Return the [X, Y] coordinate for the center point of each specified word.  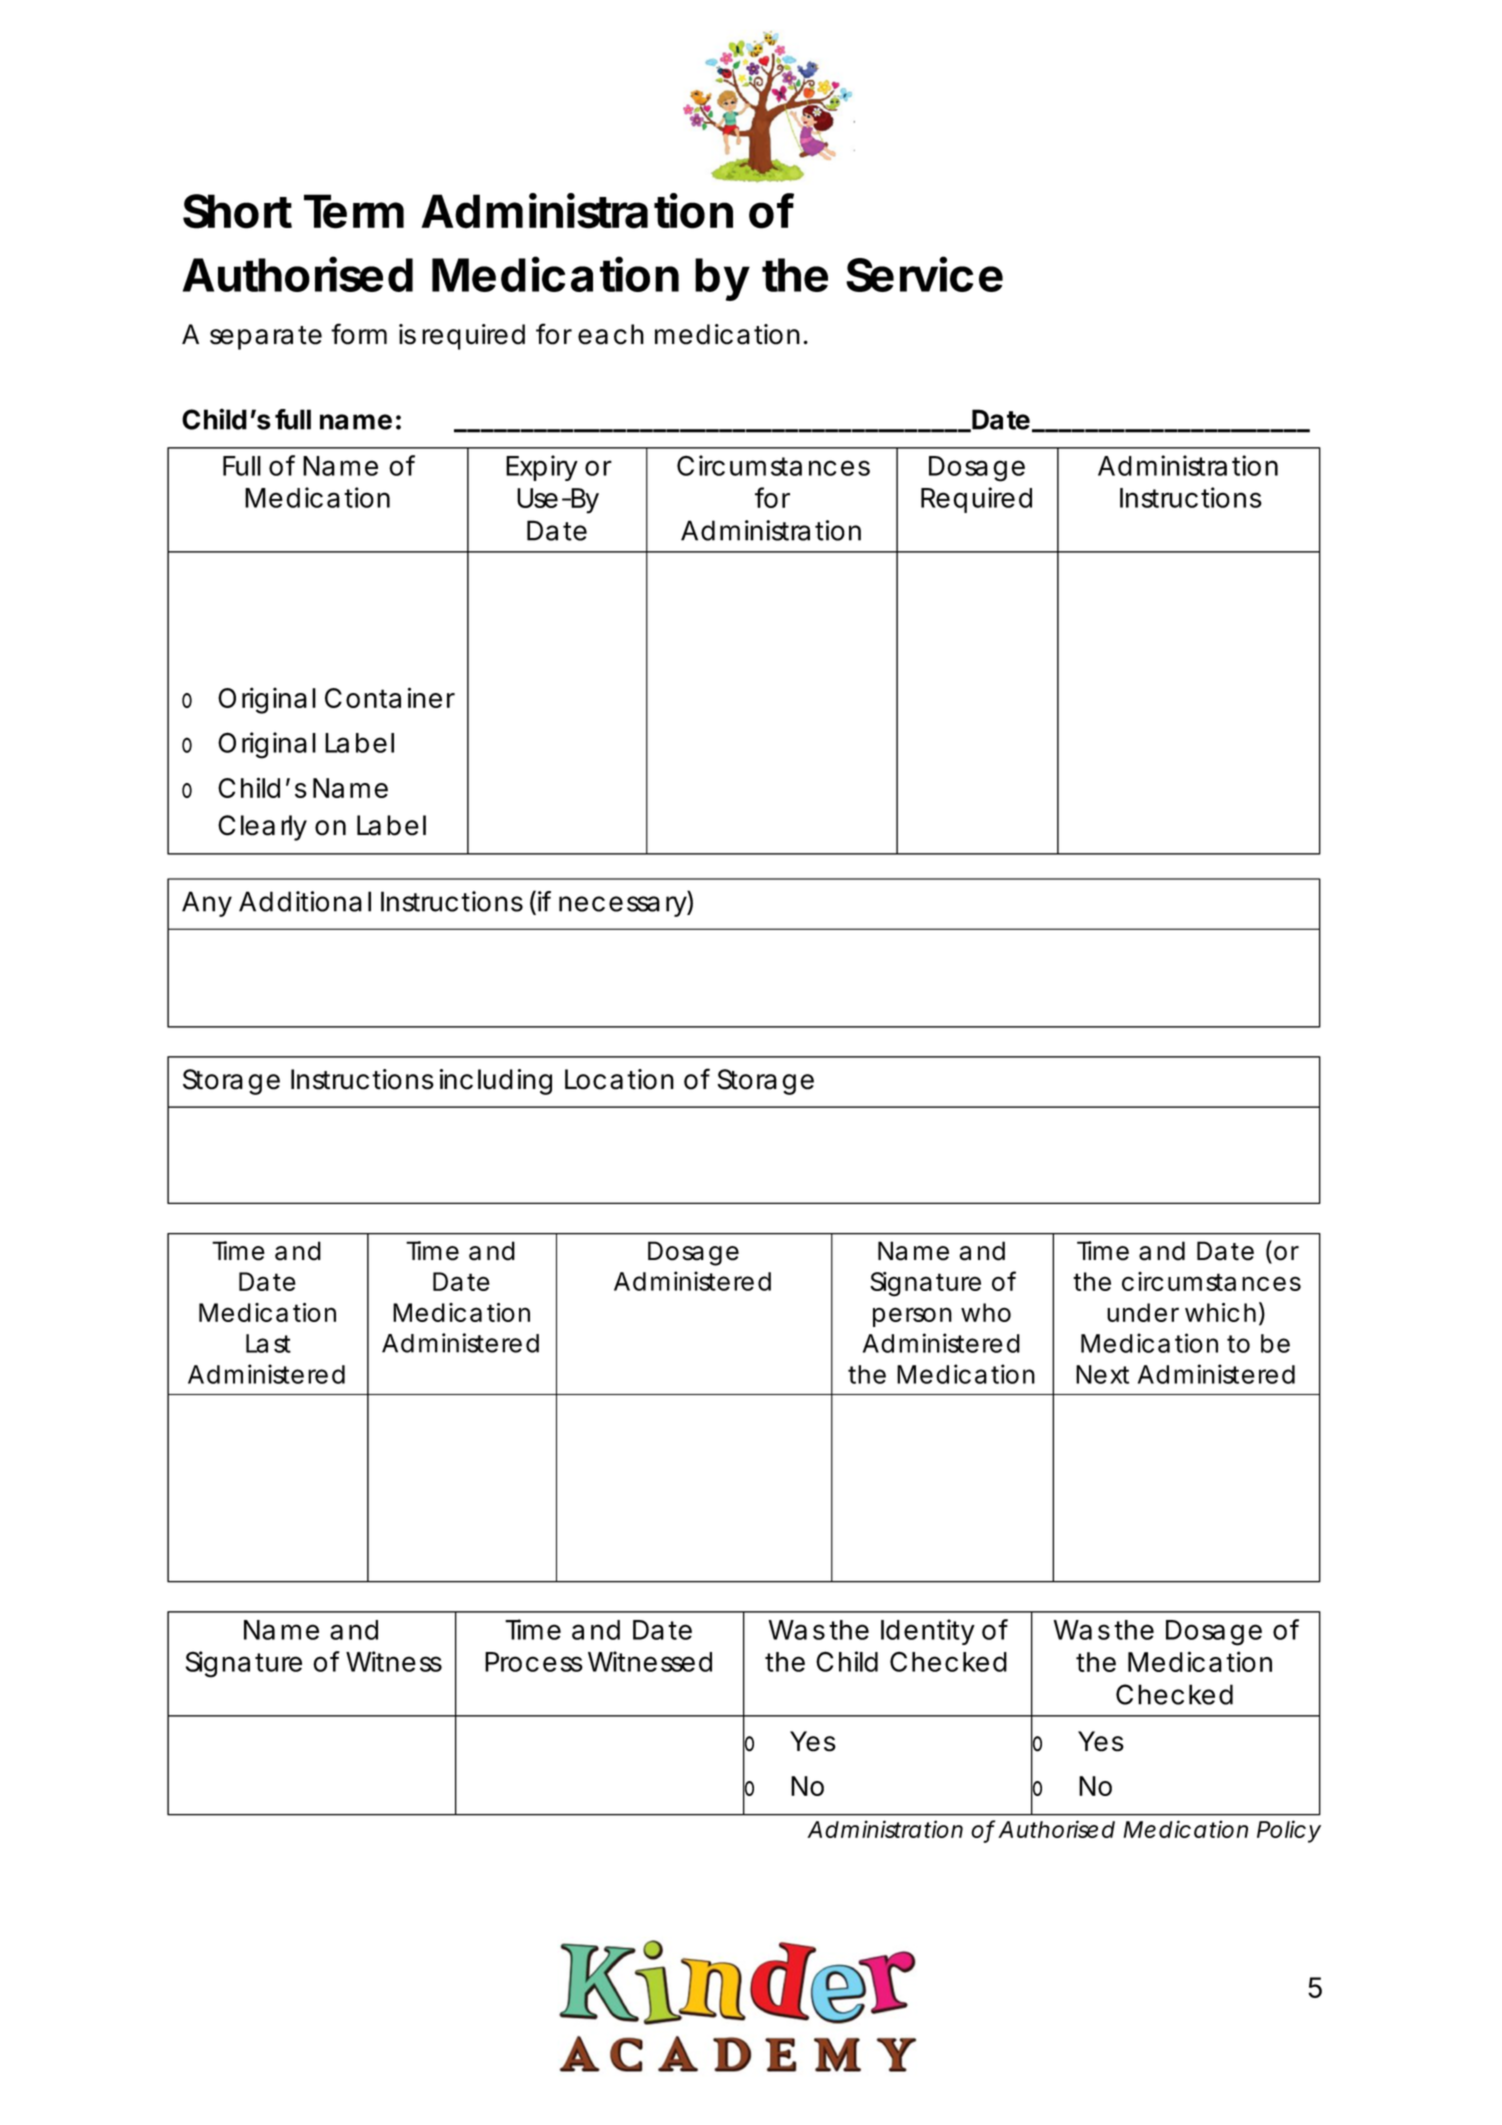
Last [268, 1343]
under [1143, 1312]
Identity [928, 1632]
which [1220, 1312]
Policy [1289, 1831]
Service [924, 274]
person [912, 1317]
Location [619, 1079]
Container [390, 697]
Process [534, 1662]
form [359, 334]
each [611, 334]
